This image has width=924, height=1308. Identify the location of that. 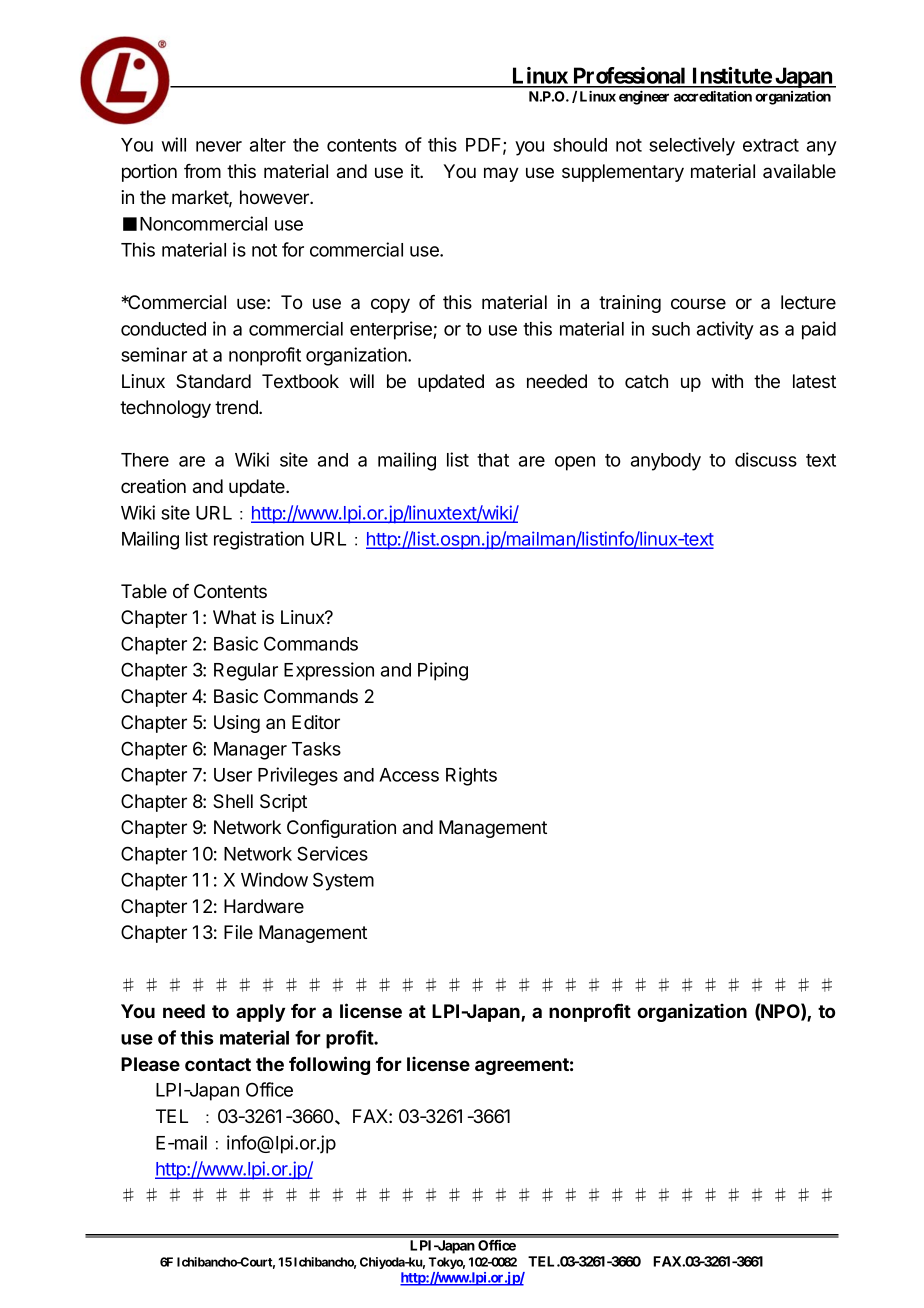
(493, 460).
